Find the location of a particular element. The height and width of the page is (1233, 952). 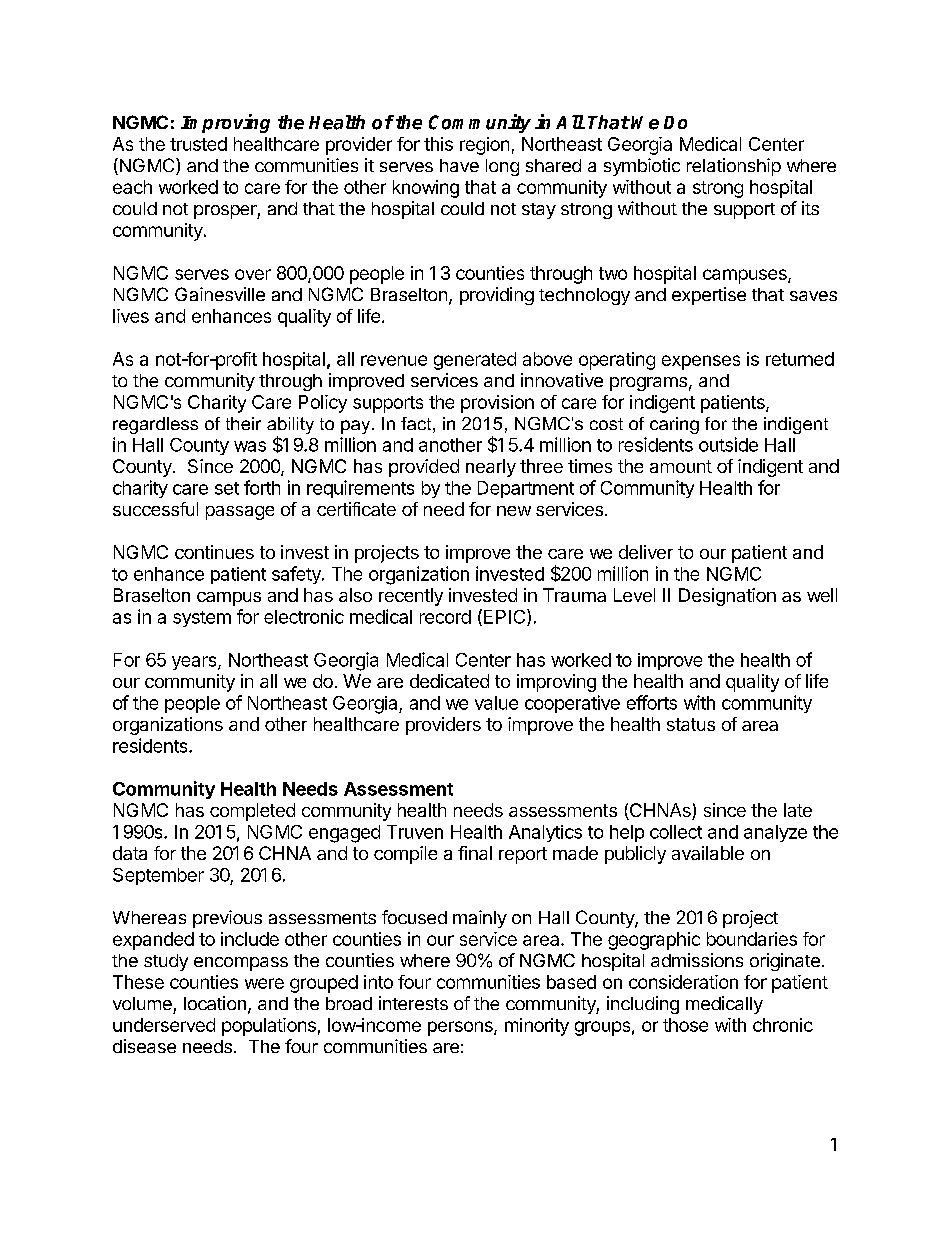

persons is located at coordinates (461, 1028).
